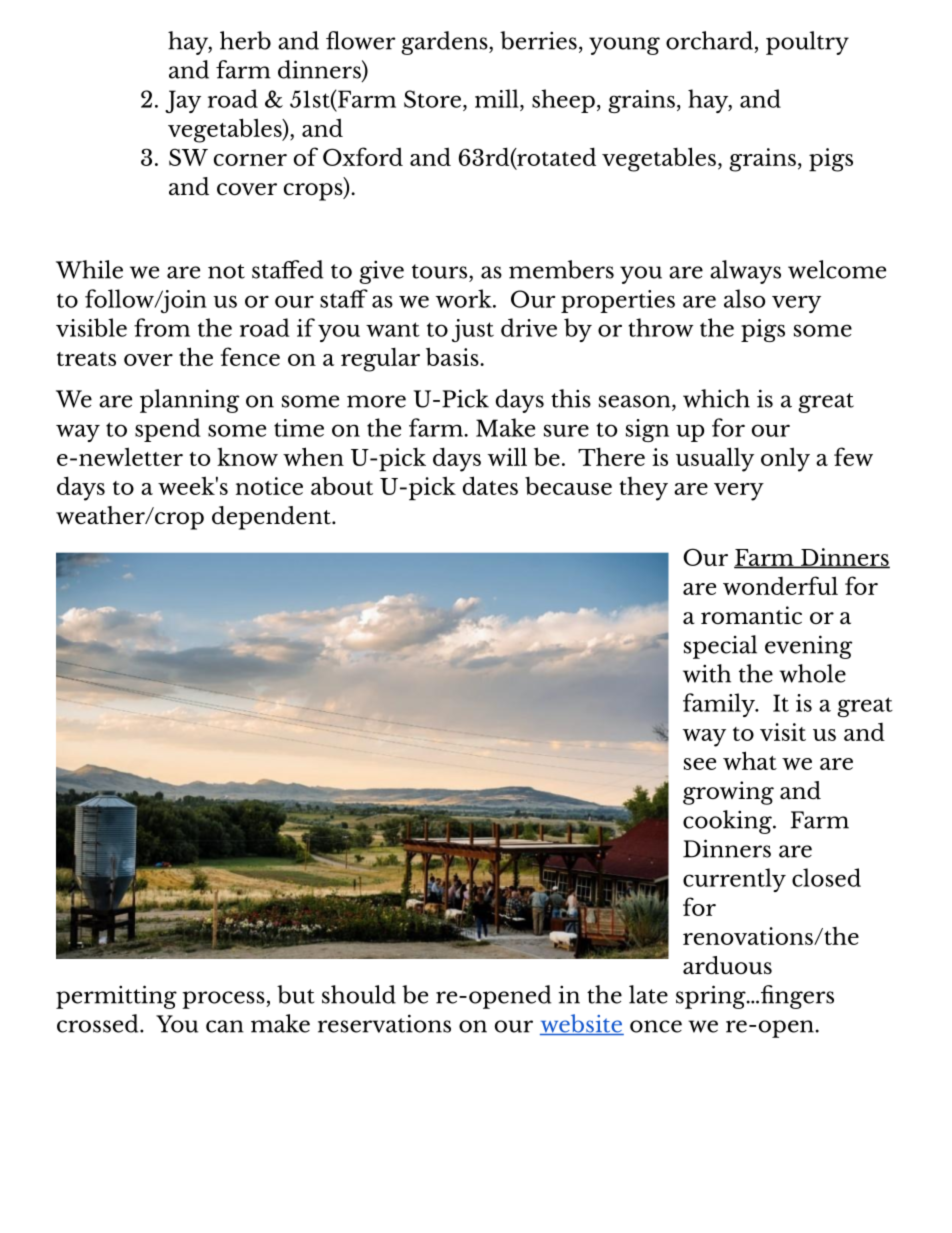 This screenshot has width=952, height=1233. What do you see at coordinates (224, 1000) in the screenshot?
I see `process` at bounding box center [224, 1000].
